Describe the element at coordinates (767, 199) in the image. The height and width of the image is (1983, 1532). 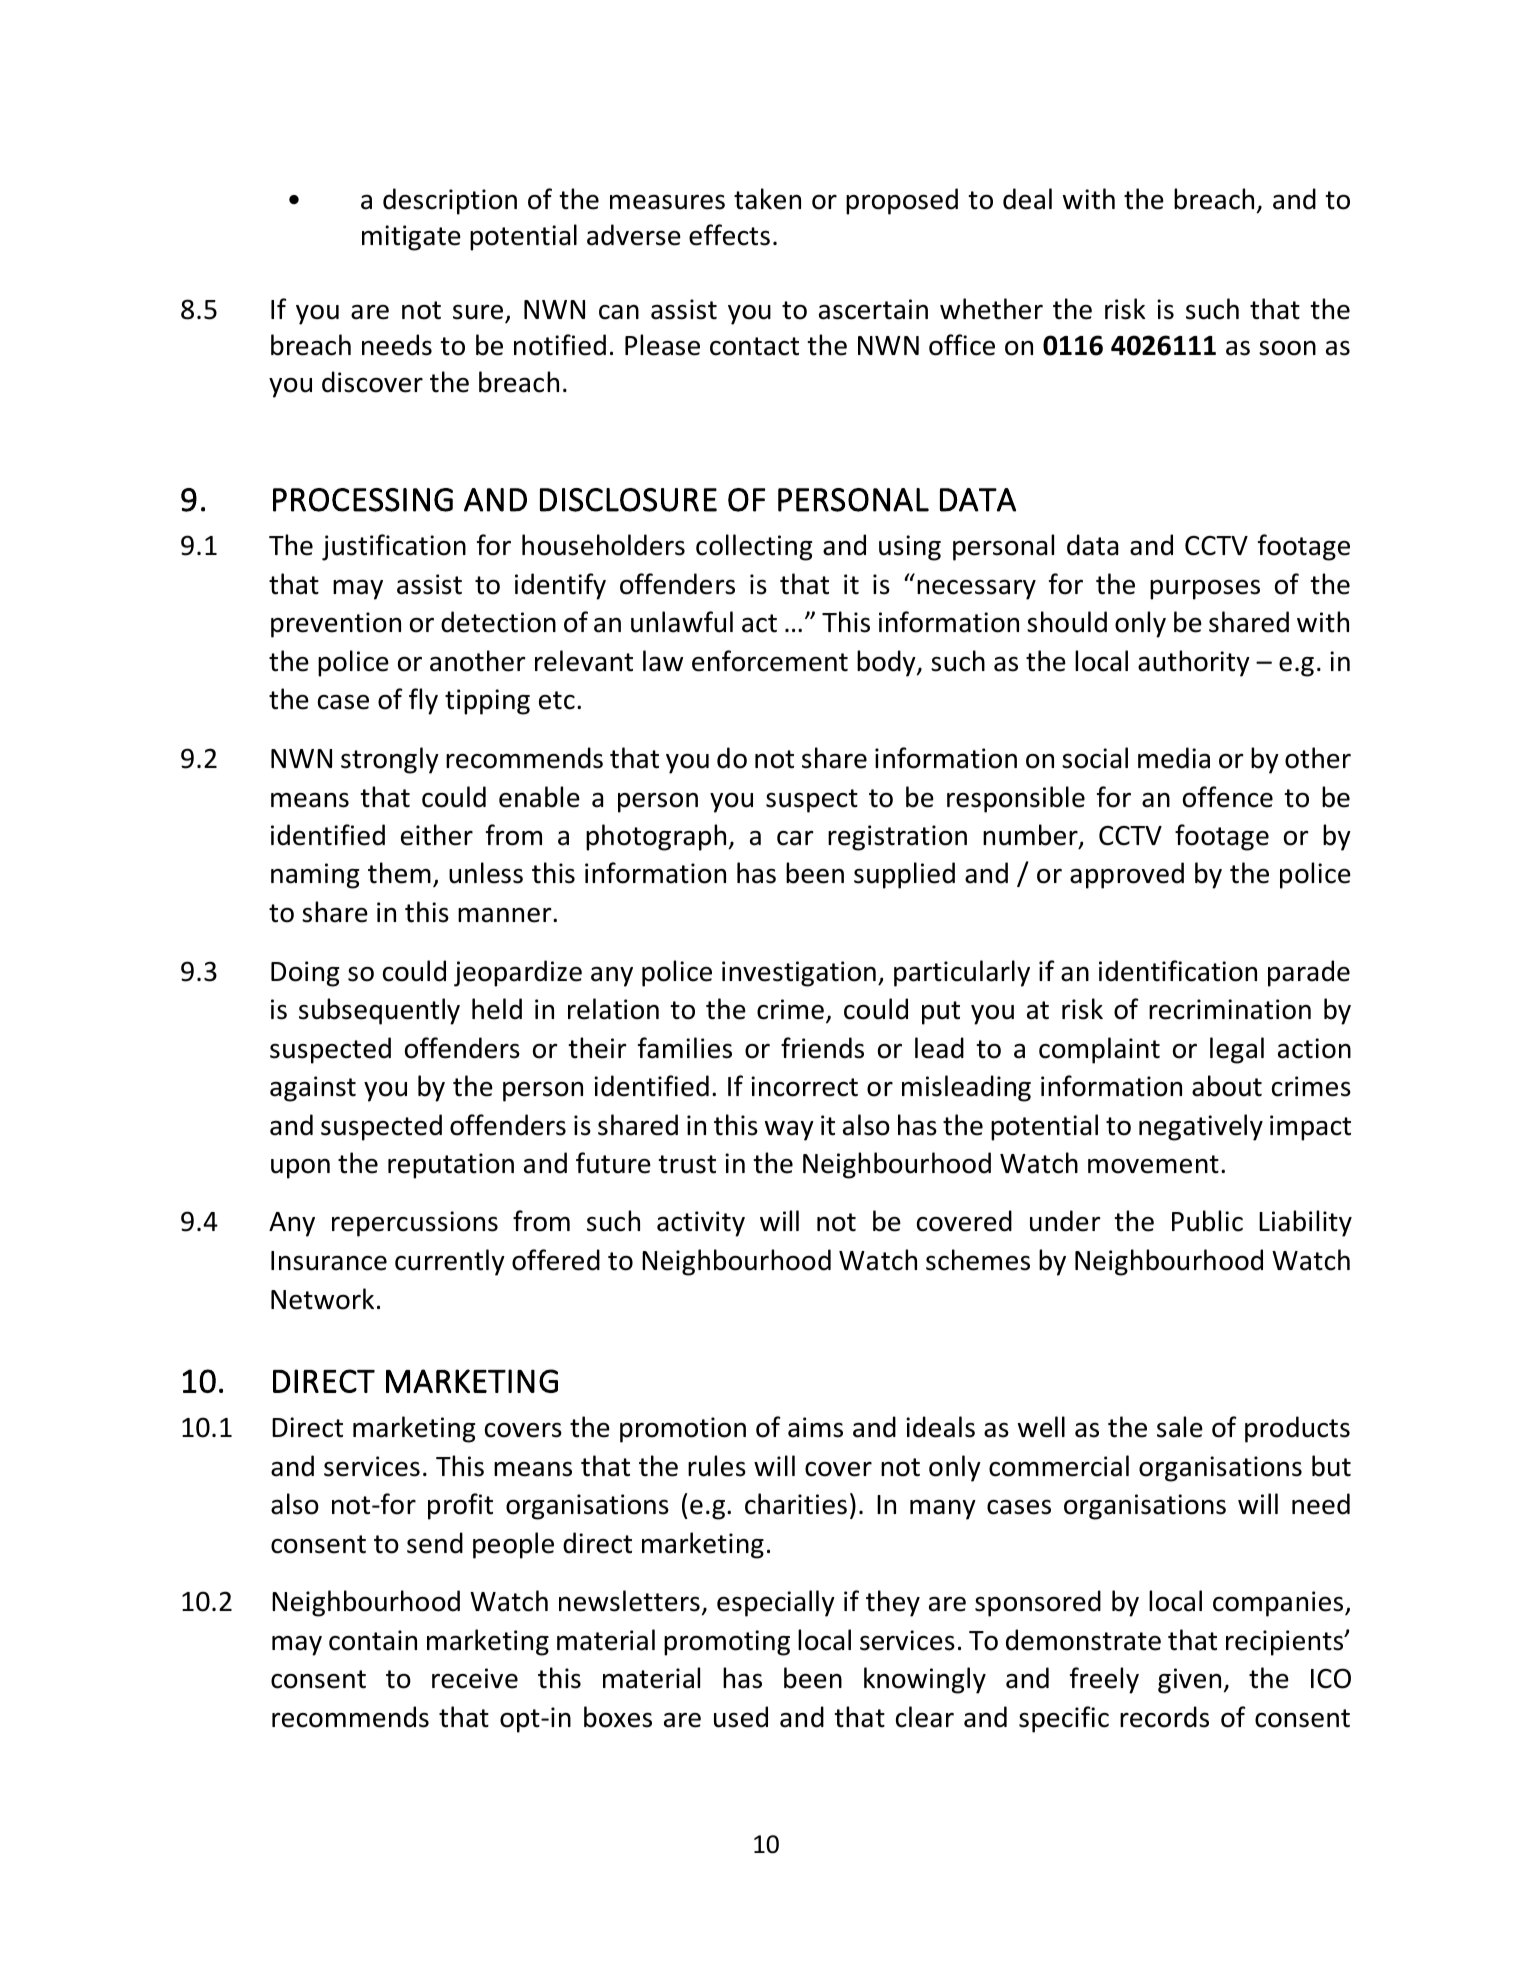
I see `taken` at that location.
